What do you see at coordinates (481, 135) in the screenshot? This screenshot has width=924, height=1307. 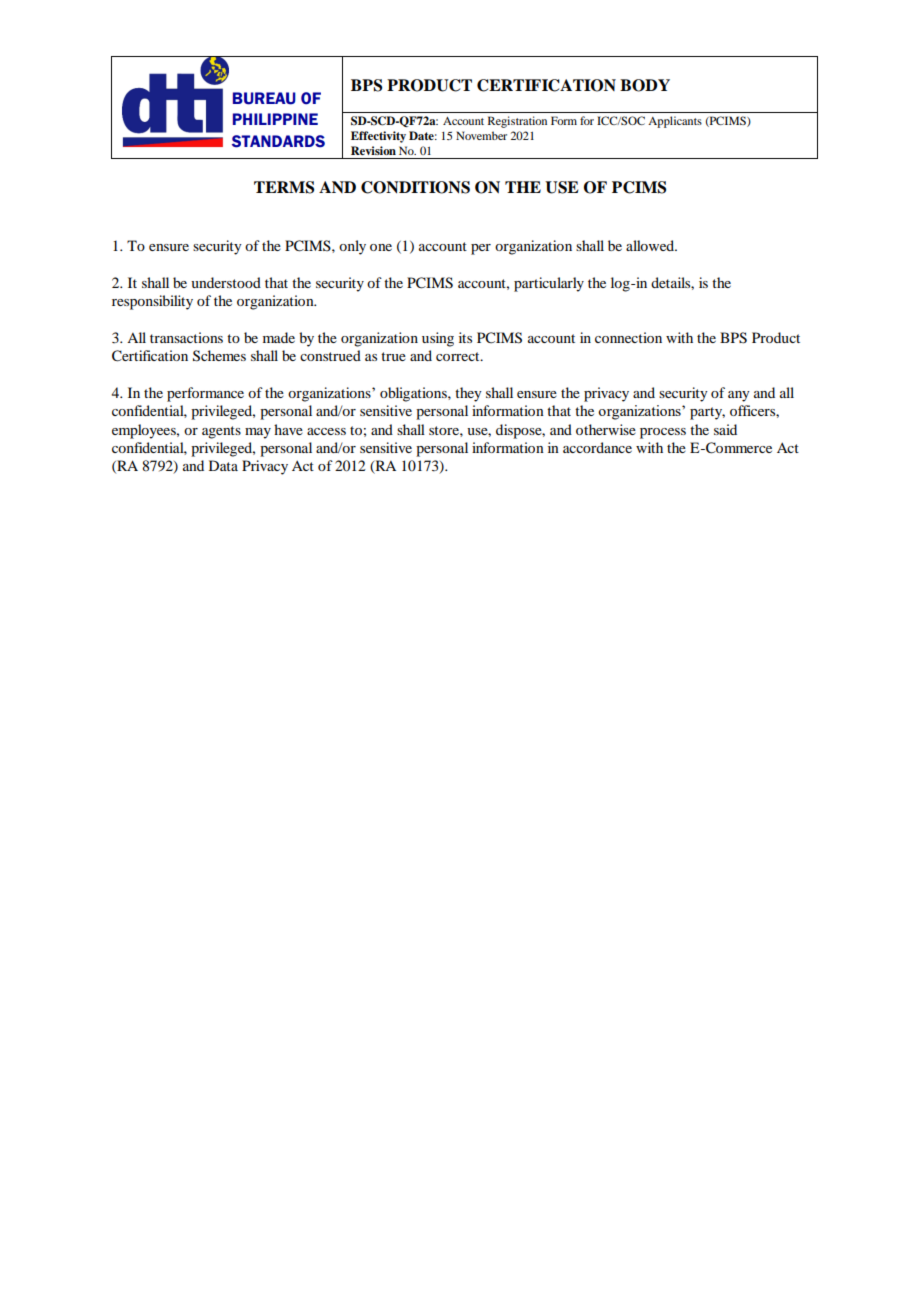 I see `November` at bounding box center [481, 135].
